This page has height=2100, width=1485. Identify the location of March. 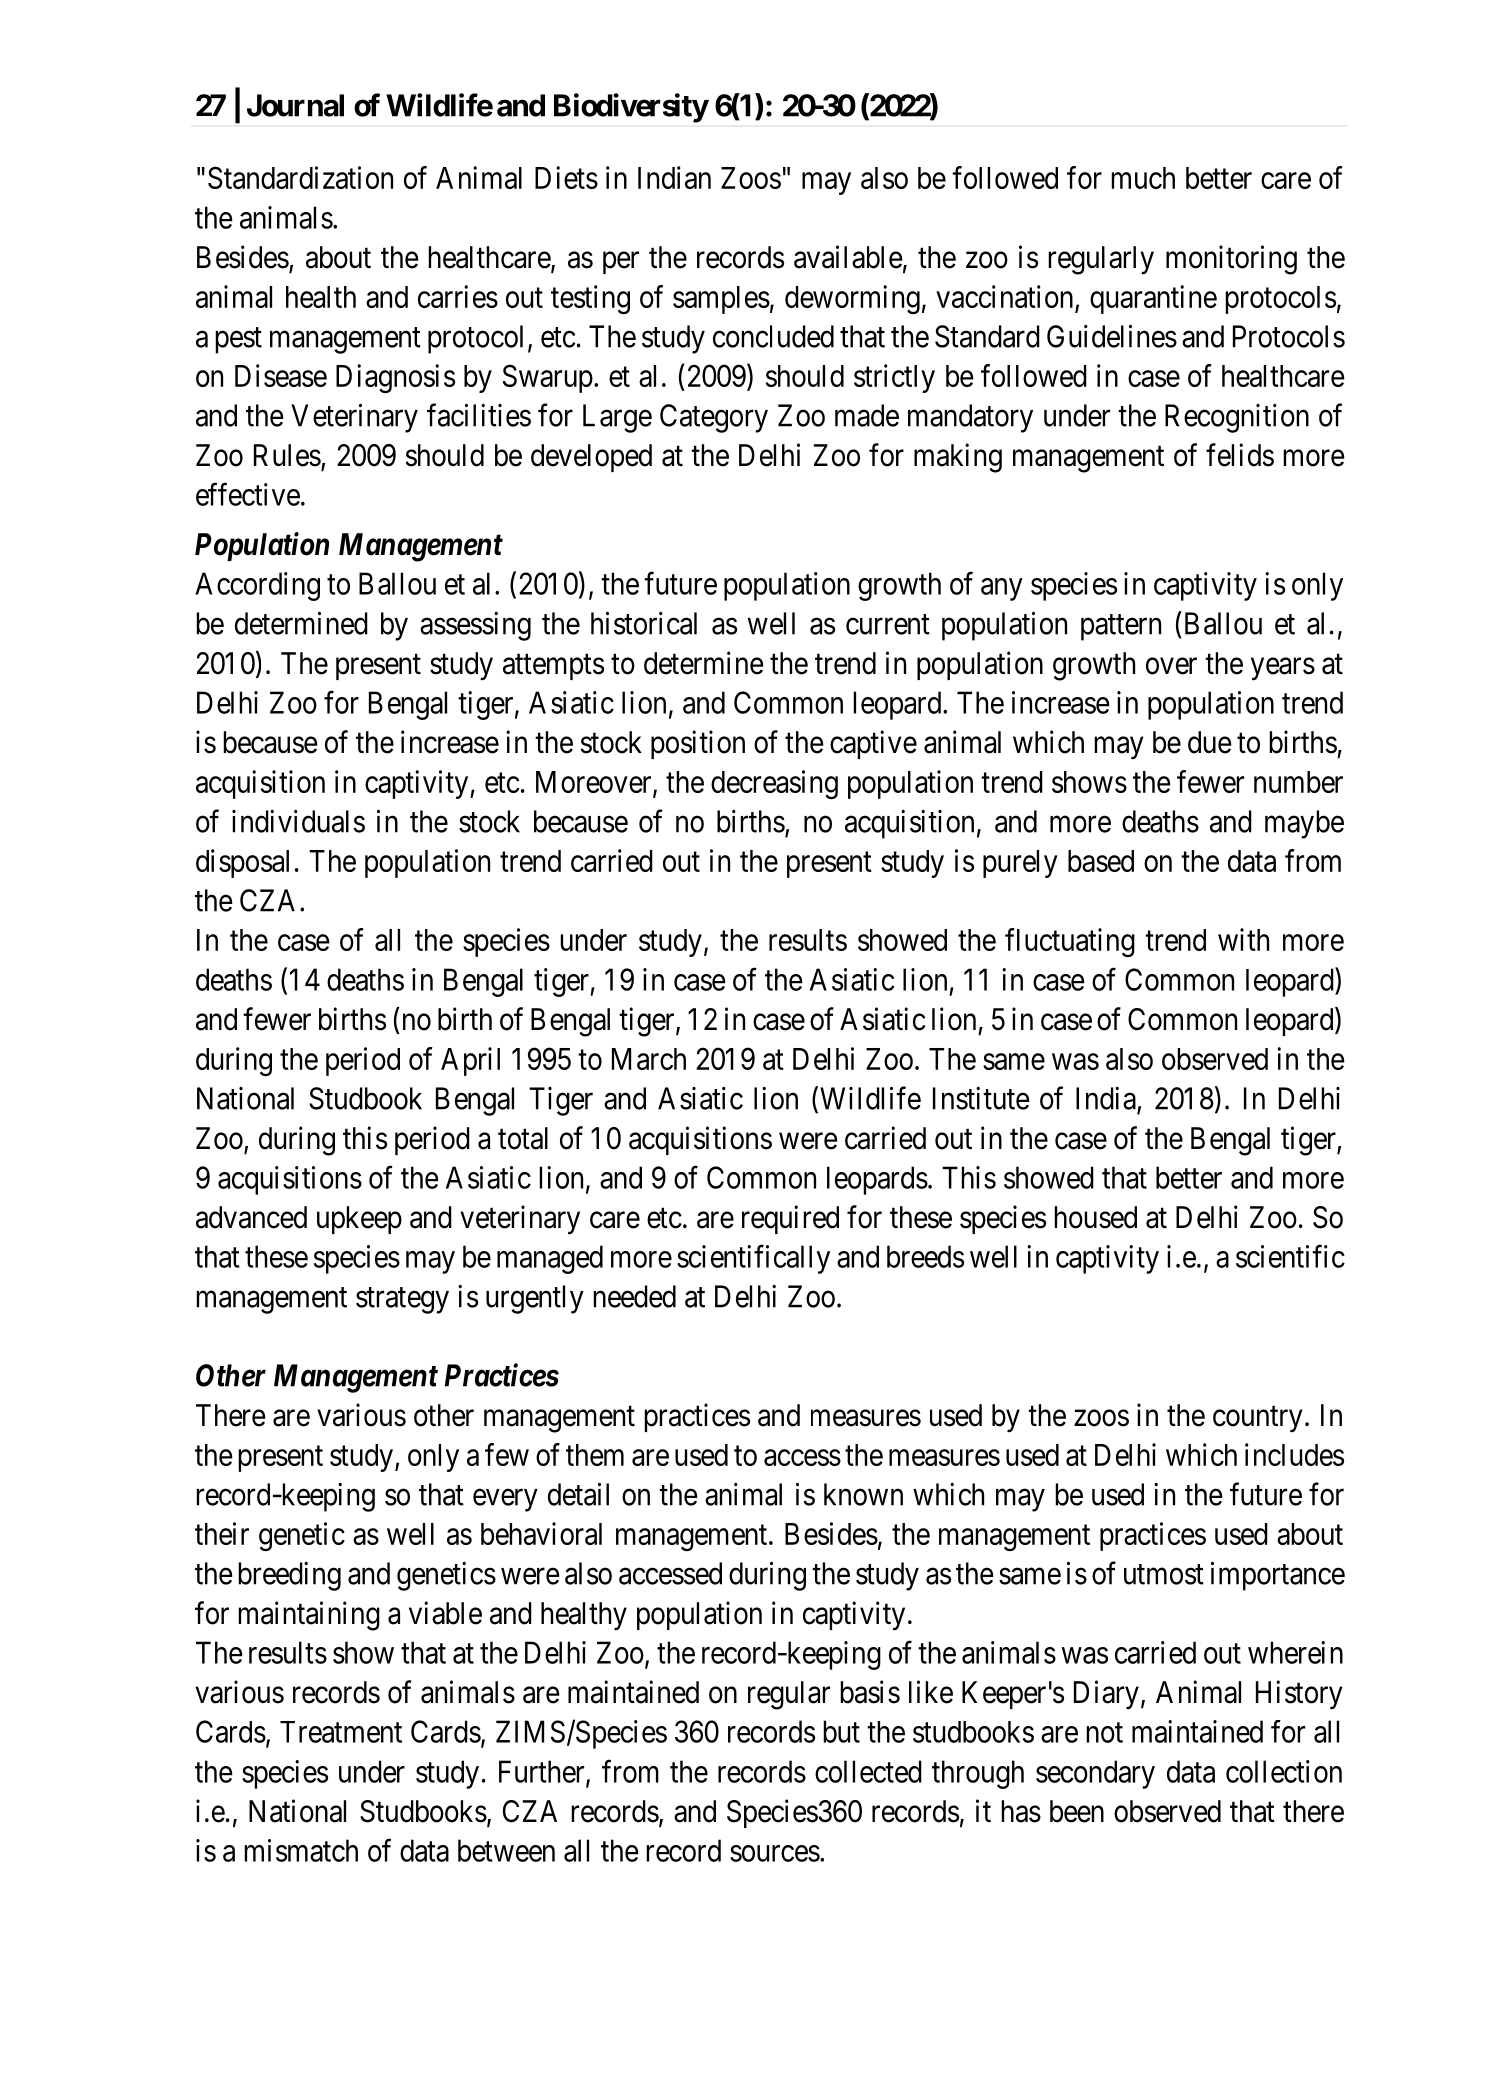
(649, 1059).
